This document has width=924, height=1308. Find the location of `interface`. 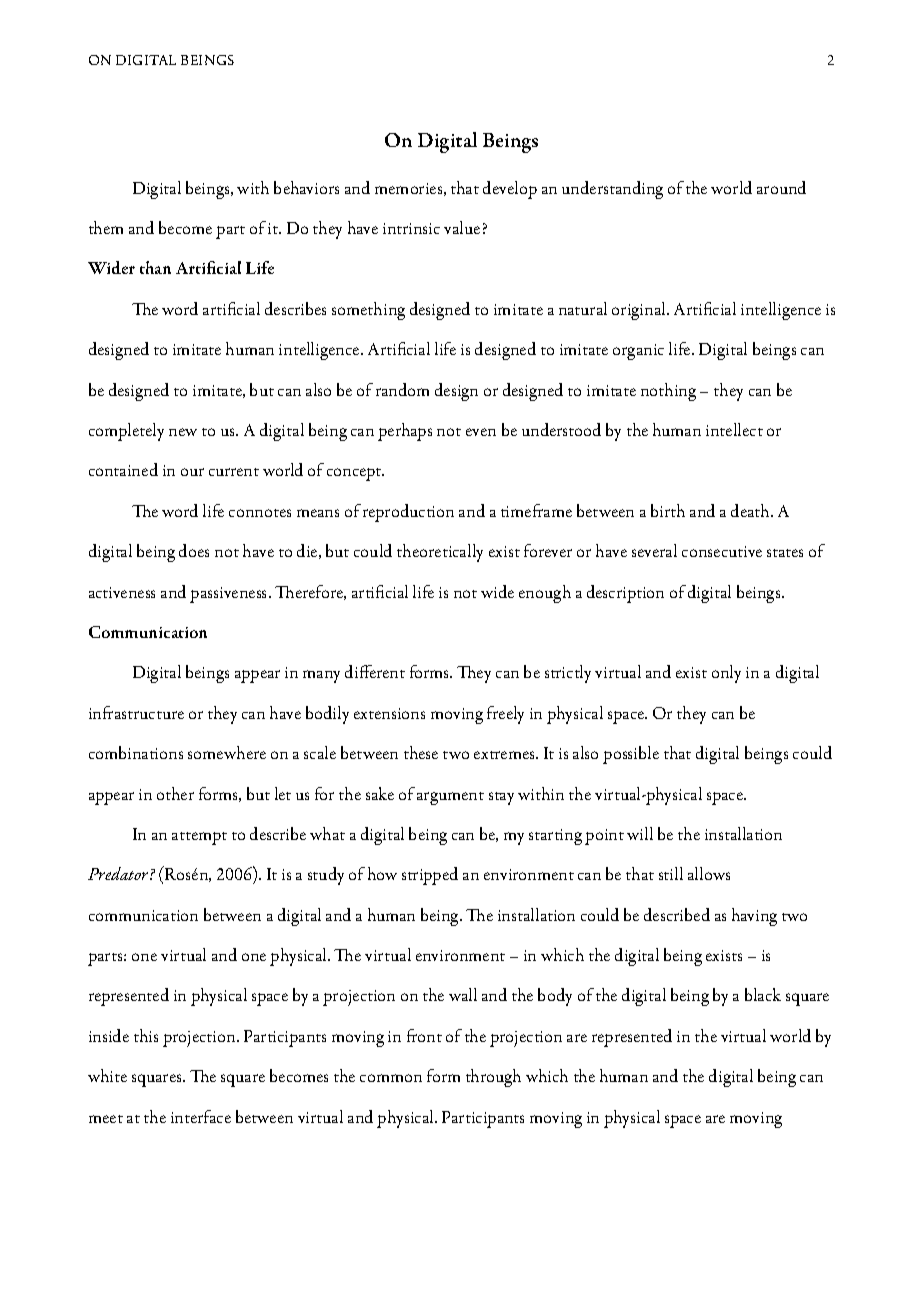

interface is located at coordinates (201, 1116).
